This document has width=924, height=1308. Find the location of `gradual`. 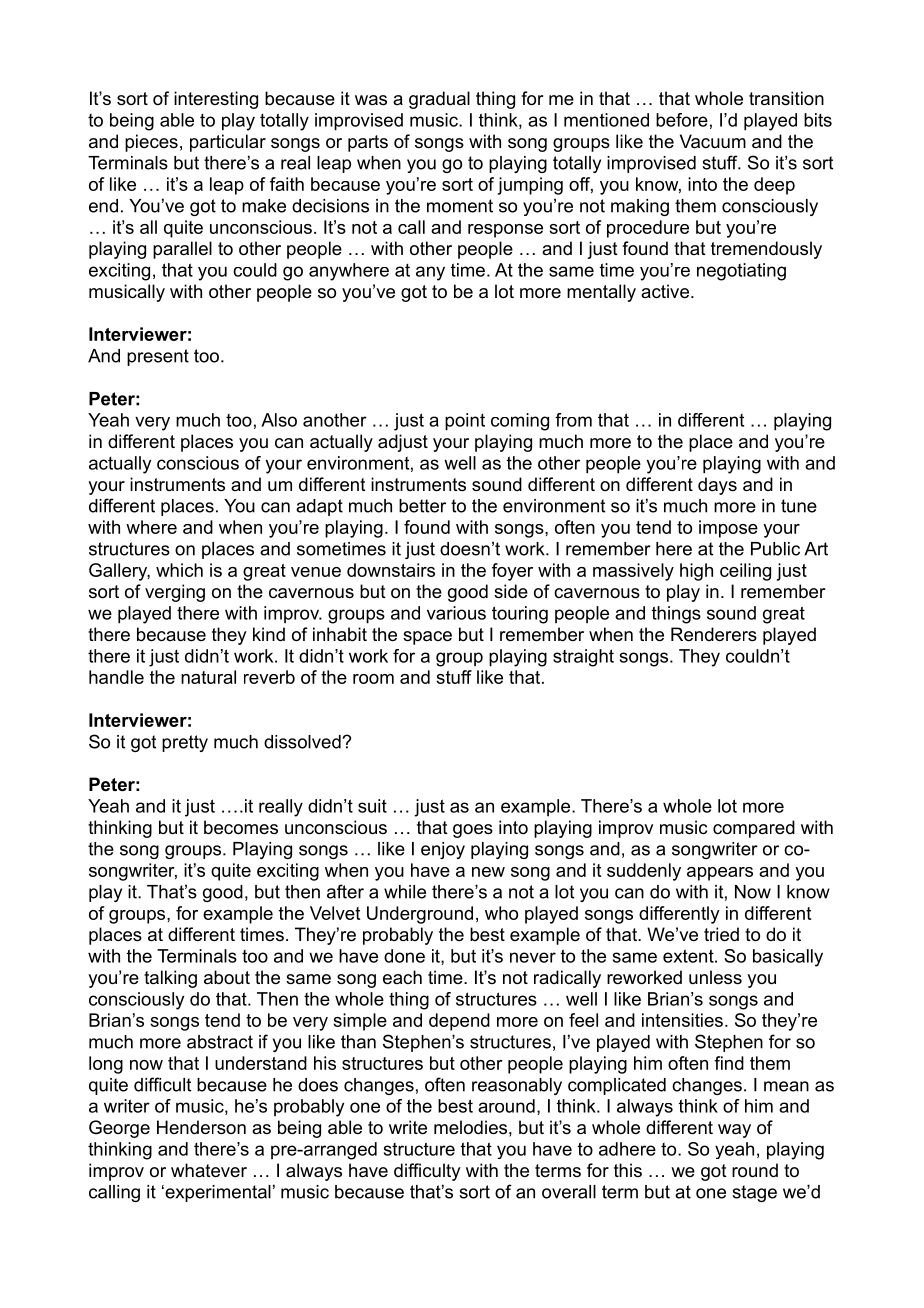

gradual is located at coordinates (439, 100).
